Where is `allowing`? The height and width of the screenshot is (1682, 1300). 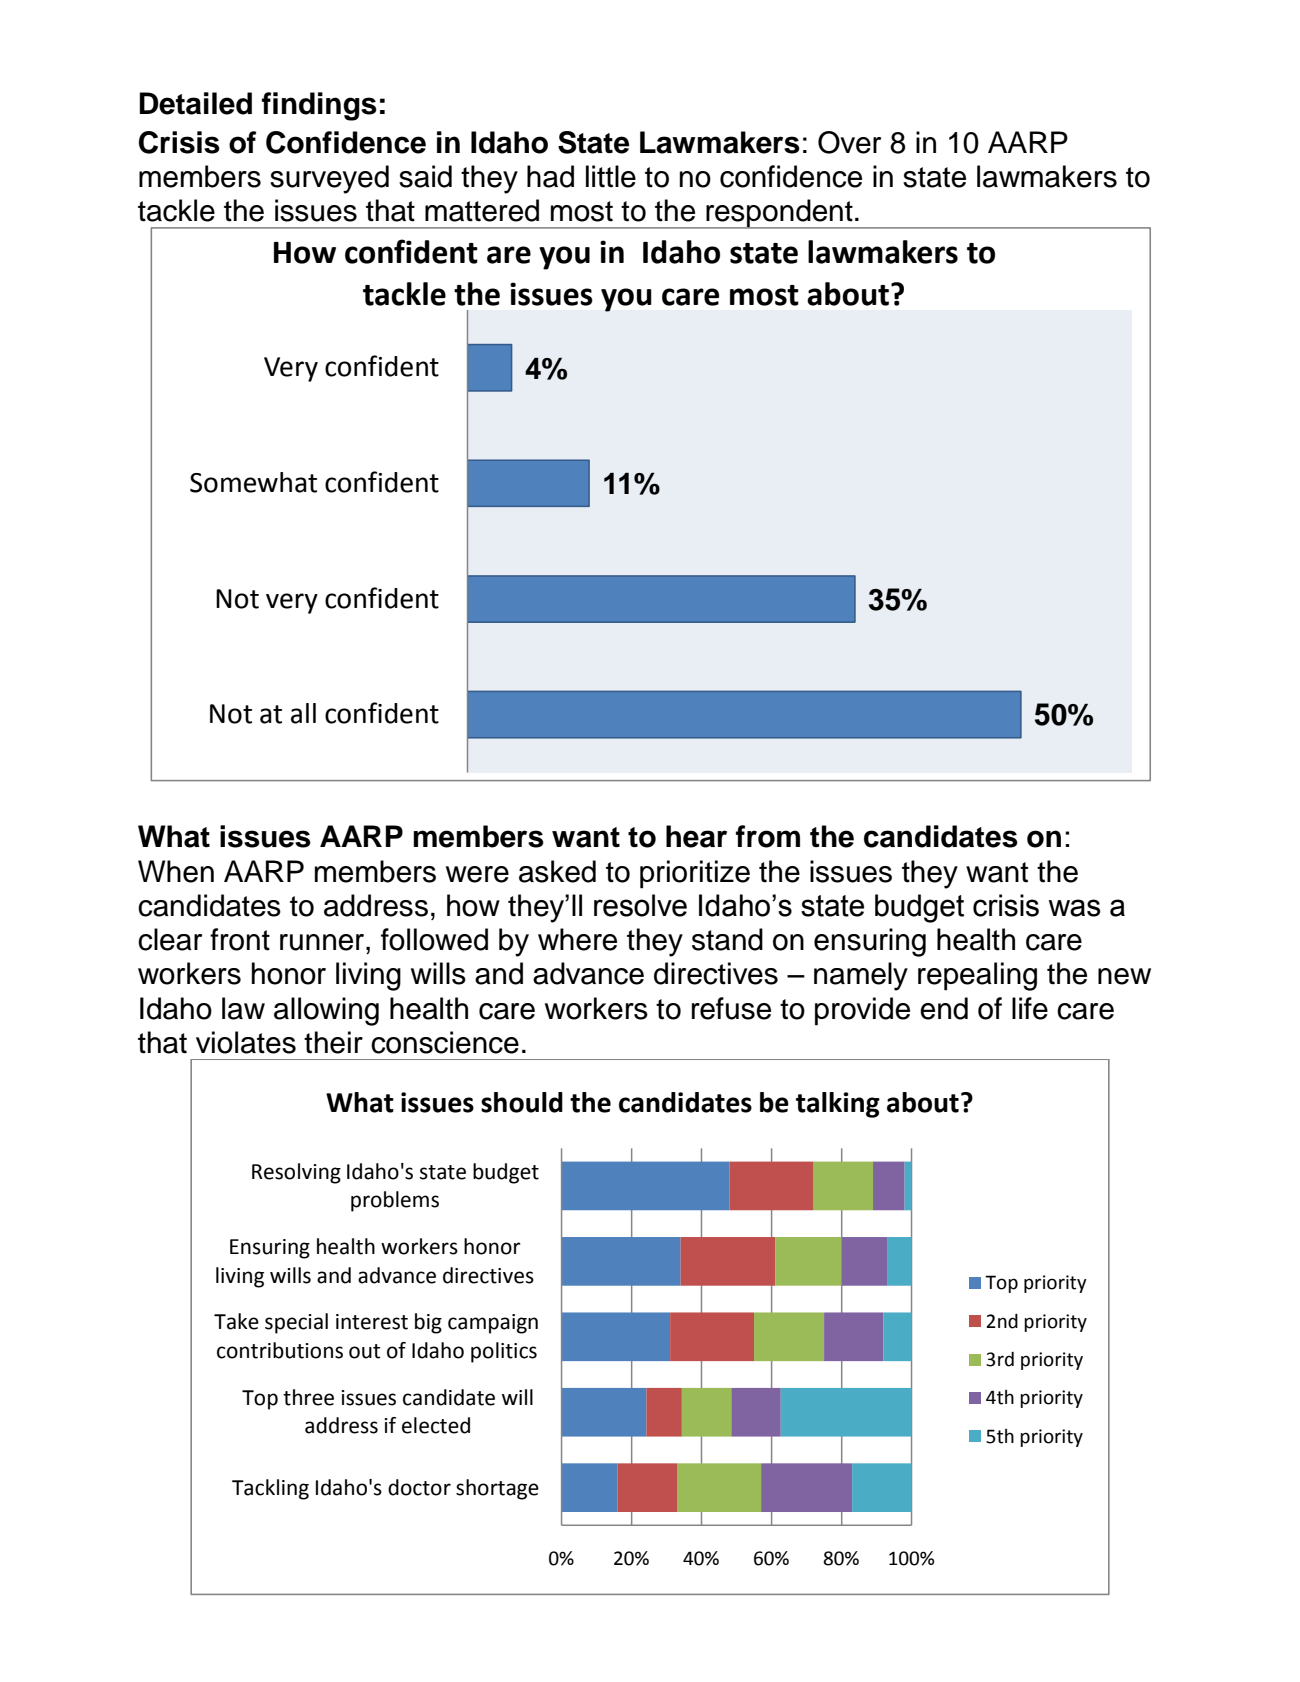 allowing is located at coordinates (326, 1011).
